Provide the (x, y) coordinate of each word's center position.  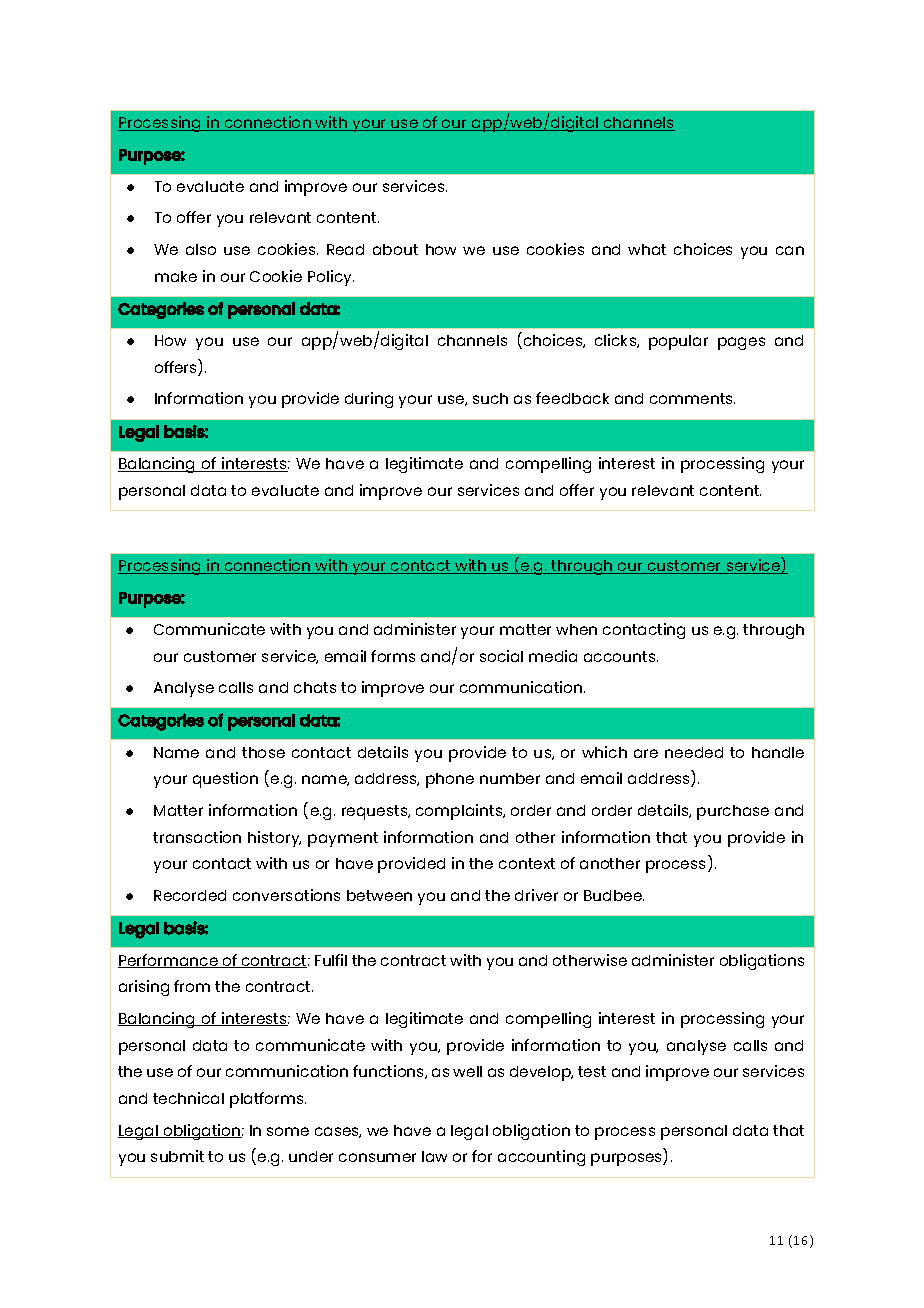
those (263, 752)
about (395, 249)
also (201, 249)
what (647, 249)
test (592, 1071)
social (501, 656)
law (434, 1156)
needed (694, 752)
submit (177, 1156)
